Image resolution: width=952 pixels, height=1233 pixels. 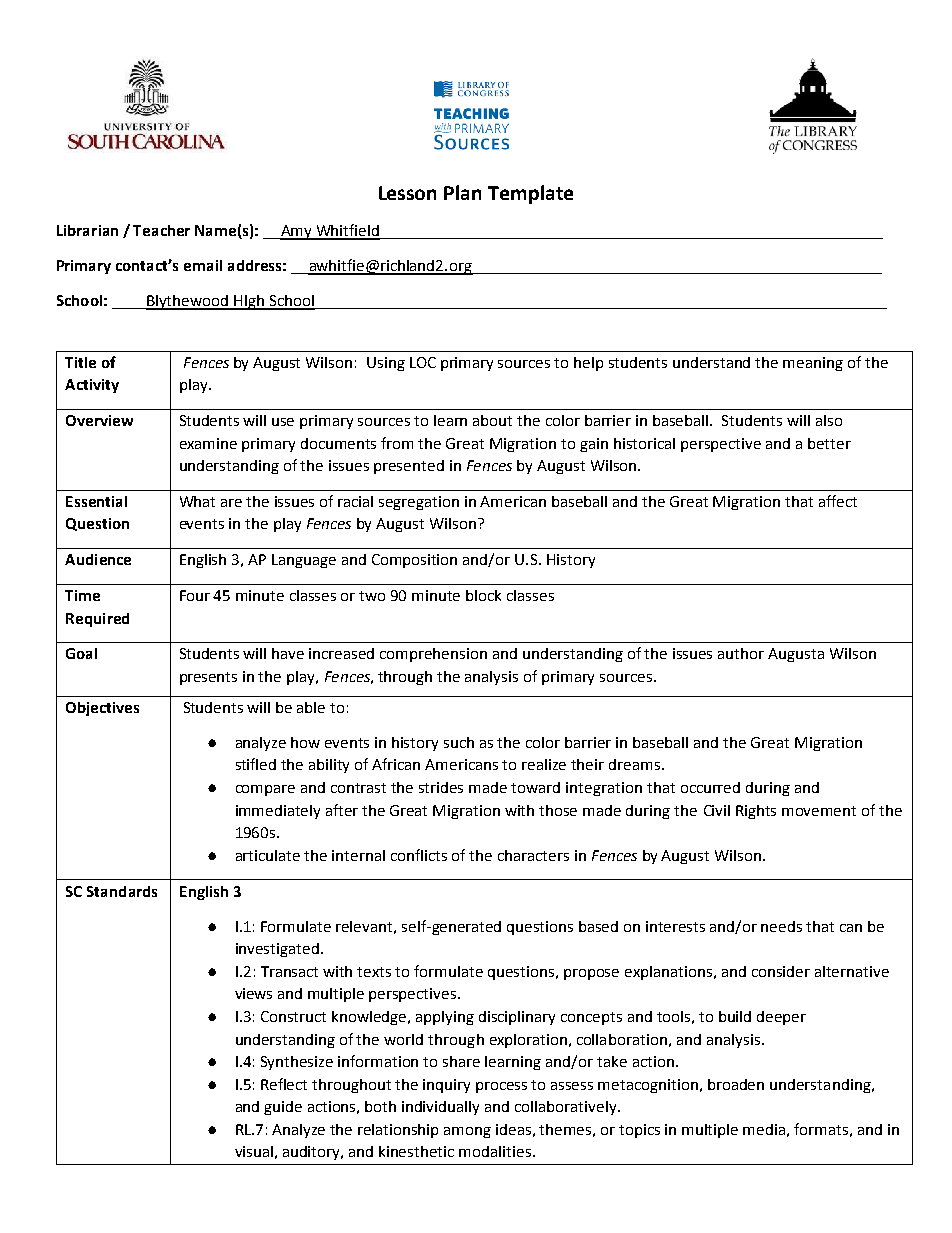 I want to click on affect, so click(x=838, y=501).
